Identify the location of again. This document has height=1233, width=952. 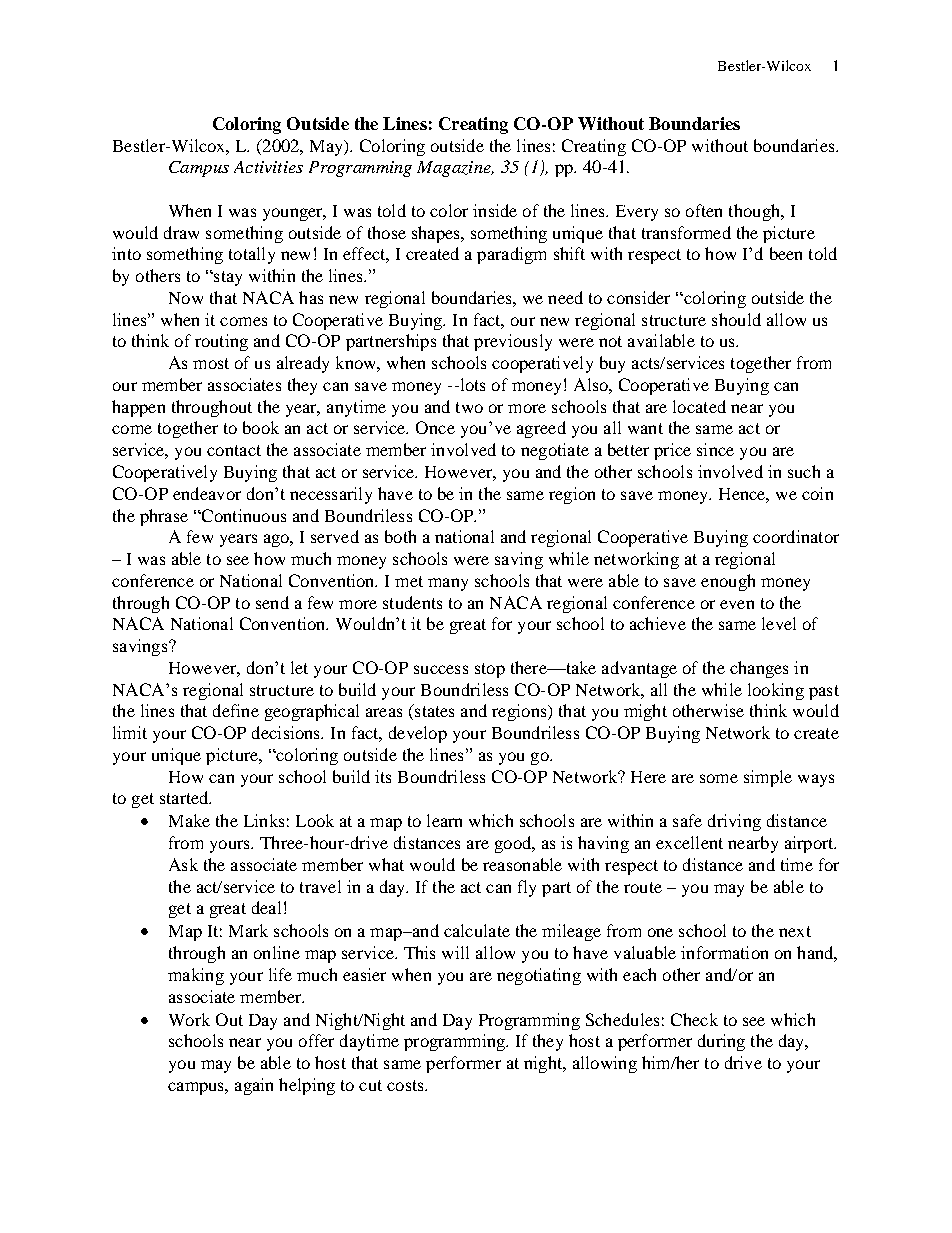
(254, 1086).
